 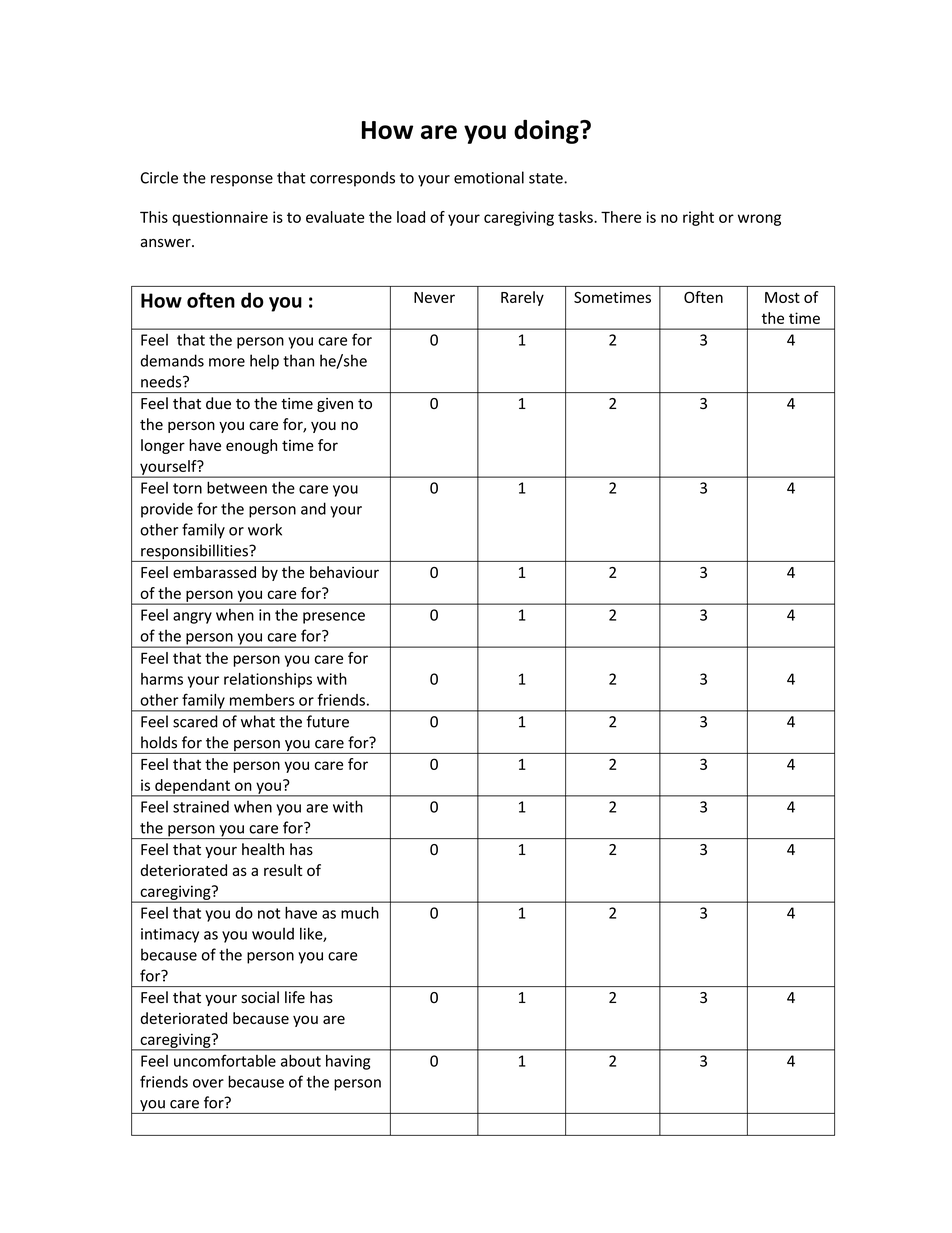 What do you see at coordinates (698, 218) in the document?
I see `right` at bounding box center [698, 218].
